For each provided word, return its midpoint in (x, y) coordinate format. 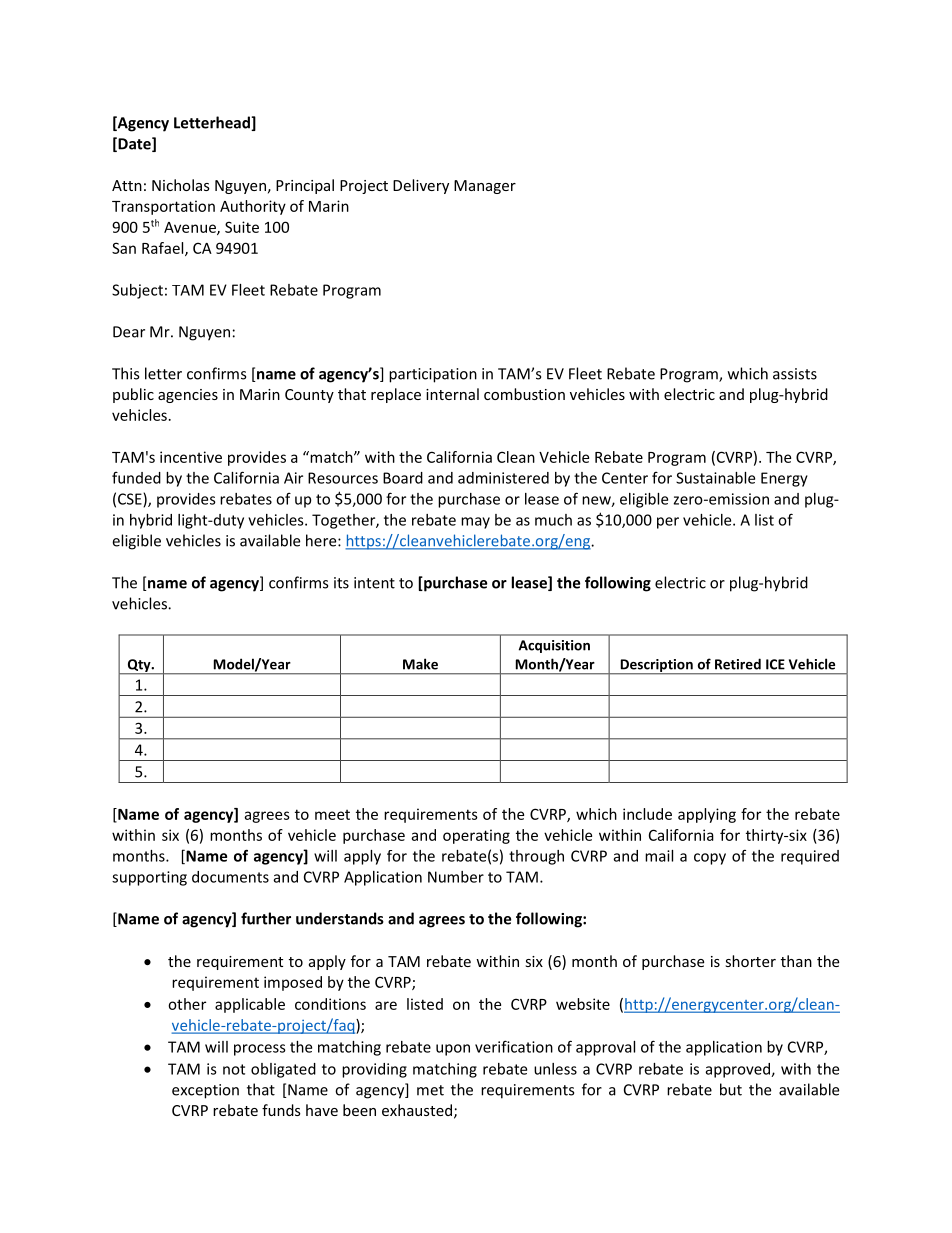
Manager (485, 187)
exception (205, 1091)
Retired (738, 664)
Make (420, 664)
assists (795, 374)
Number (456, 877)
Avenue (191, 228)
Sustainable (715, 478)
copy (710, 859)
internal (452, 394)
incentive (191, 457)
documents (230, 877)
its (341, 583)
